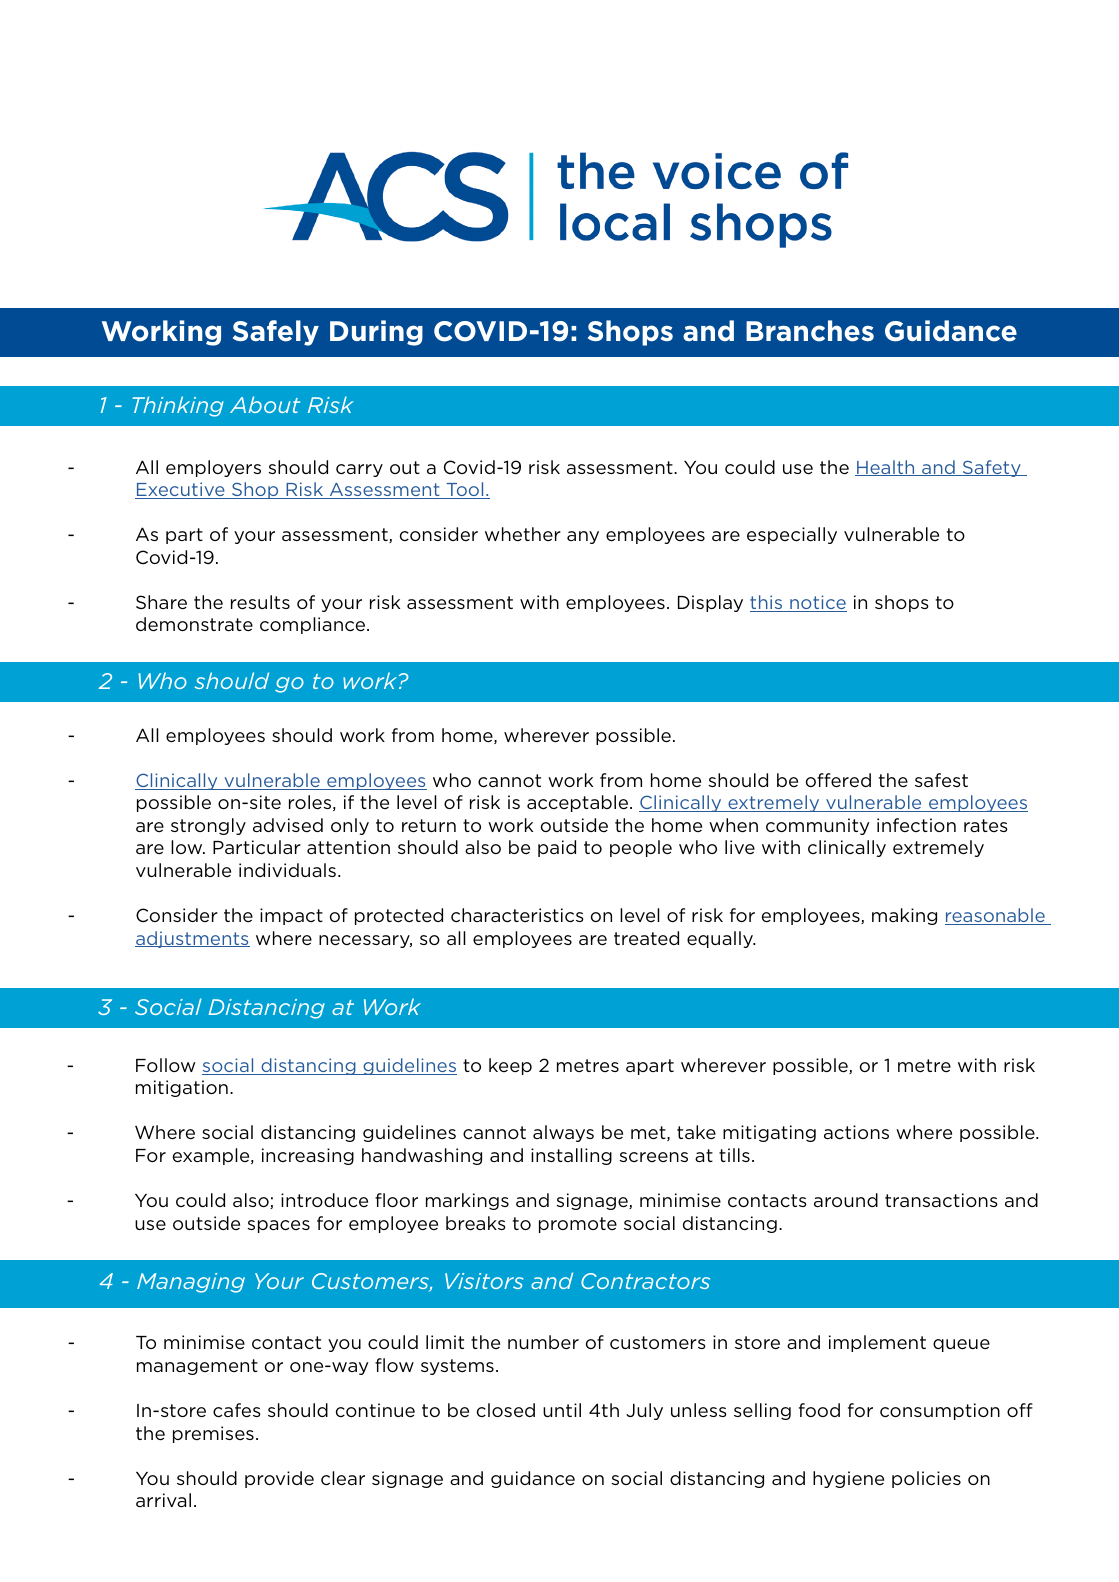 The height and width of the page is (1582, 1119). Describe the element at coordinates (941, 780) in the page. I see `safest` at that location.
